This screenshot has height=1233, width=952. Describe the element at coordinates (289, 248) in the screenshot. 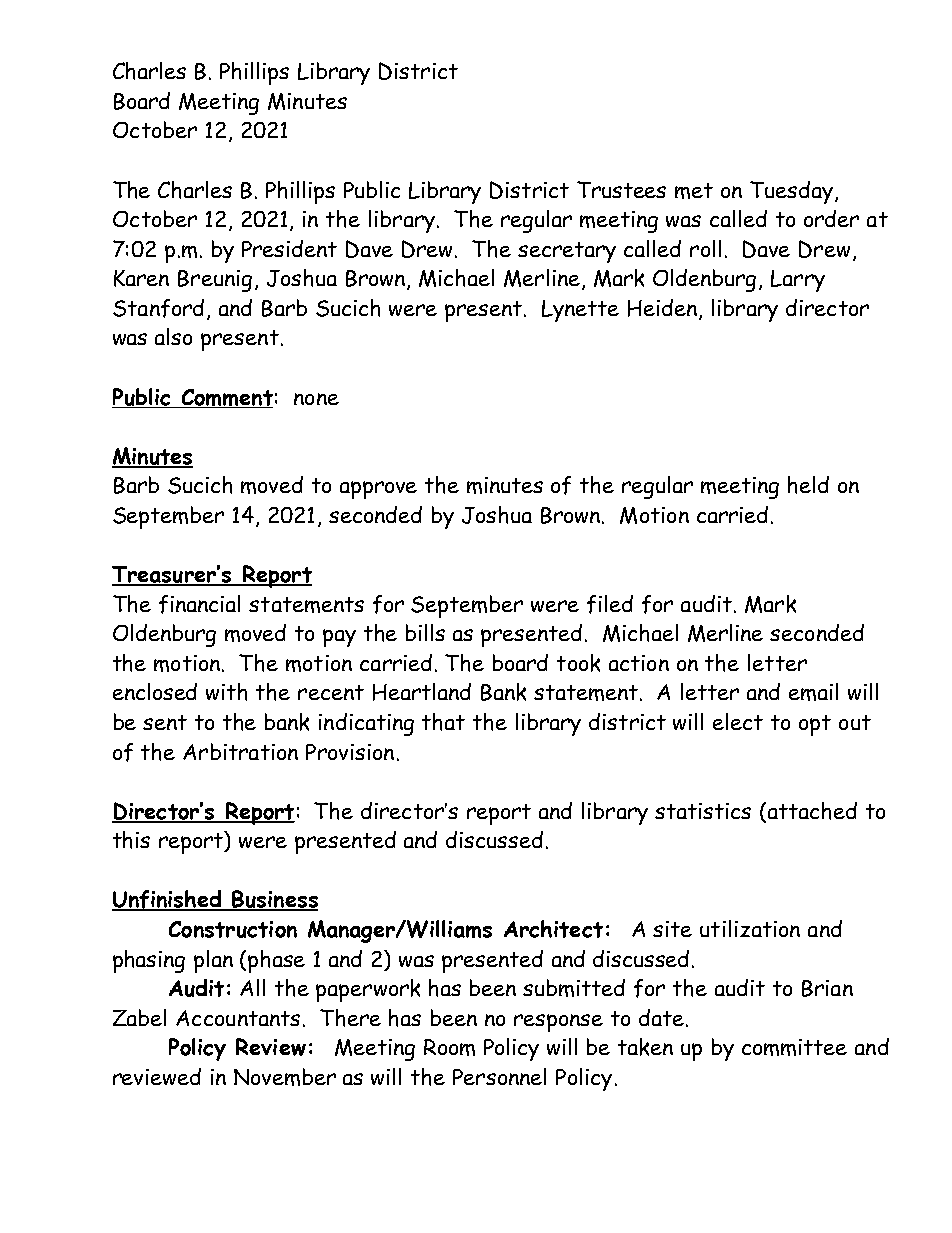

I see `President` at that location.
